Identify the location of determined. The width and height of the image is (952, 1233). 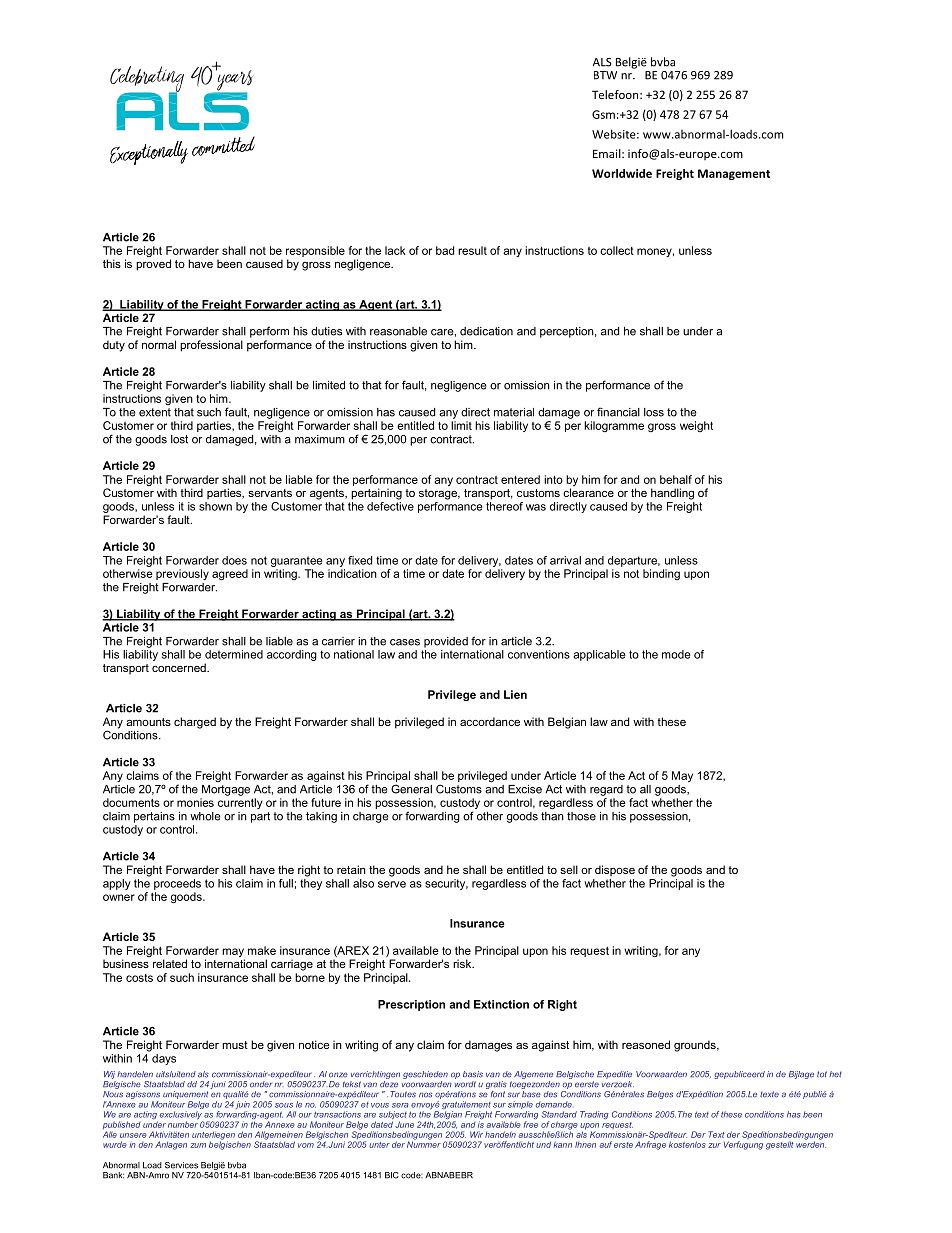
(234, 654).
